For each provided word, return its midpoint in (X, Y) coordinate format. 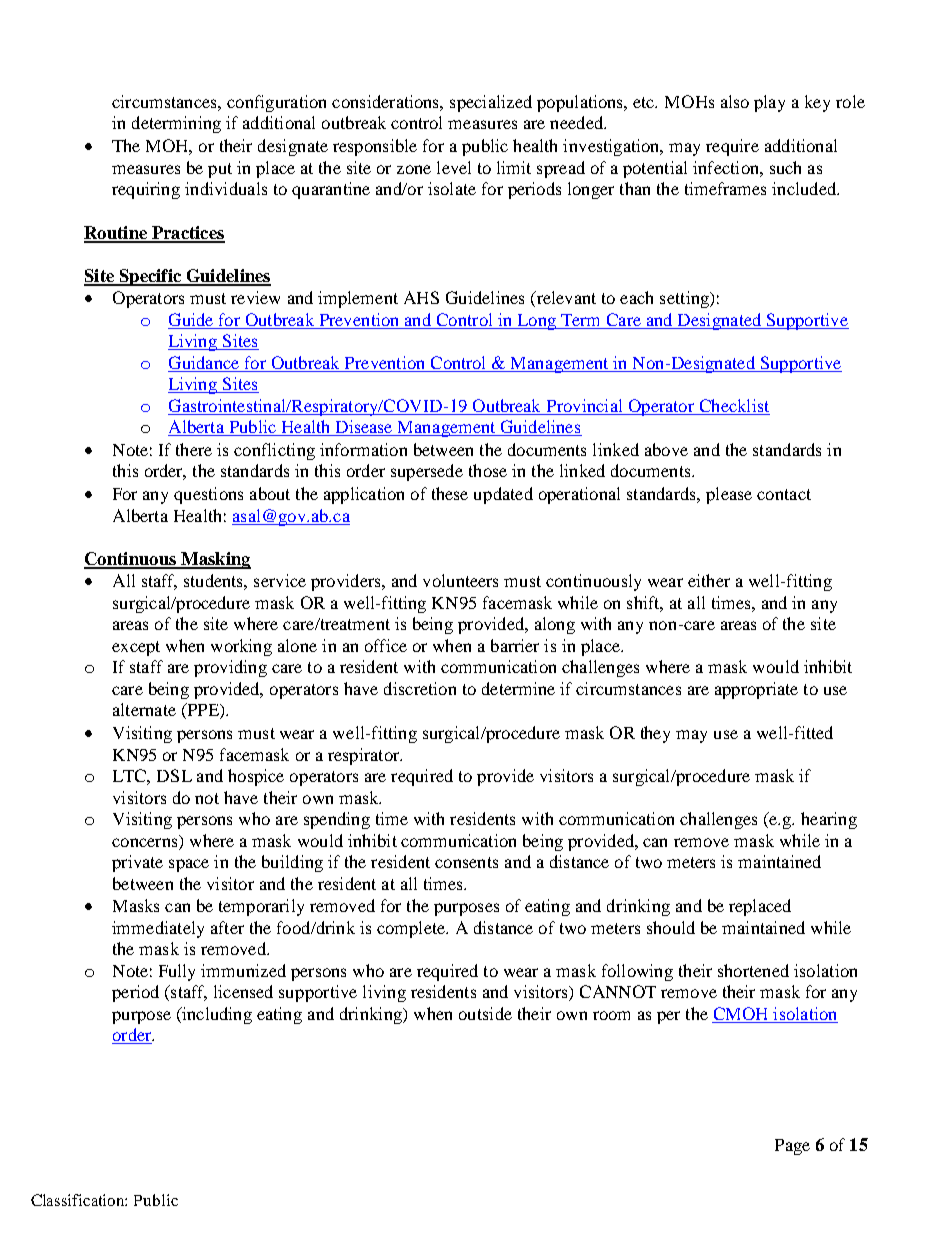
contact (784, 494)
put (220, 170)
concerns (144, 842)
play (769, 103)
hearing (829, 820)
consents (466, 862)
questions (208, 495)
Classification (79, 1200)
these (450, 493)
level (454, 167)
